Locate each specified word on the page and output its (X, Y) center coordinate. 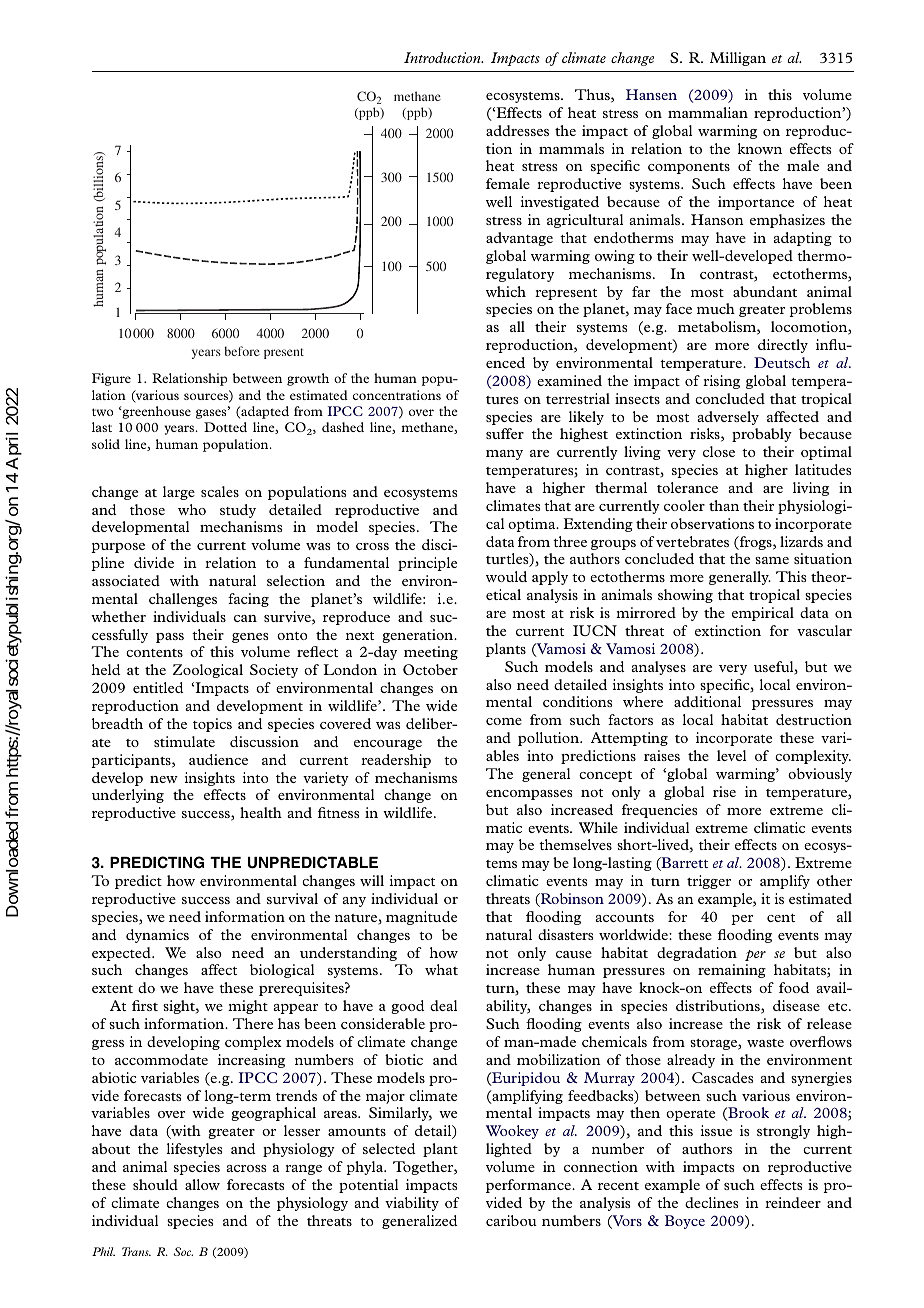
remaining (732, 971)
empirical (763, 614)
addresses (517, 130)
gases (212, 414)
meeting (431, 653)
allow (202, 1184)
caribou (511, 1220)
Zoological (208, 671)
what (441, 969)
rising (721, 382)
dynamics (157, 936)
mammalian (708, 112)
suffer (505, 433)
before (242, 351)
